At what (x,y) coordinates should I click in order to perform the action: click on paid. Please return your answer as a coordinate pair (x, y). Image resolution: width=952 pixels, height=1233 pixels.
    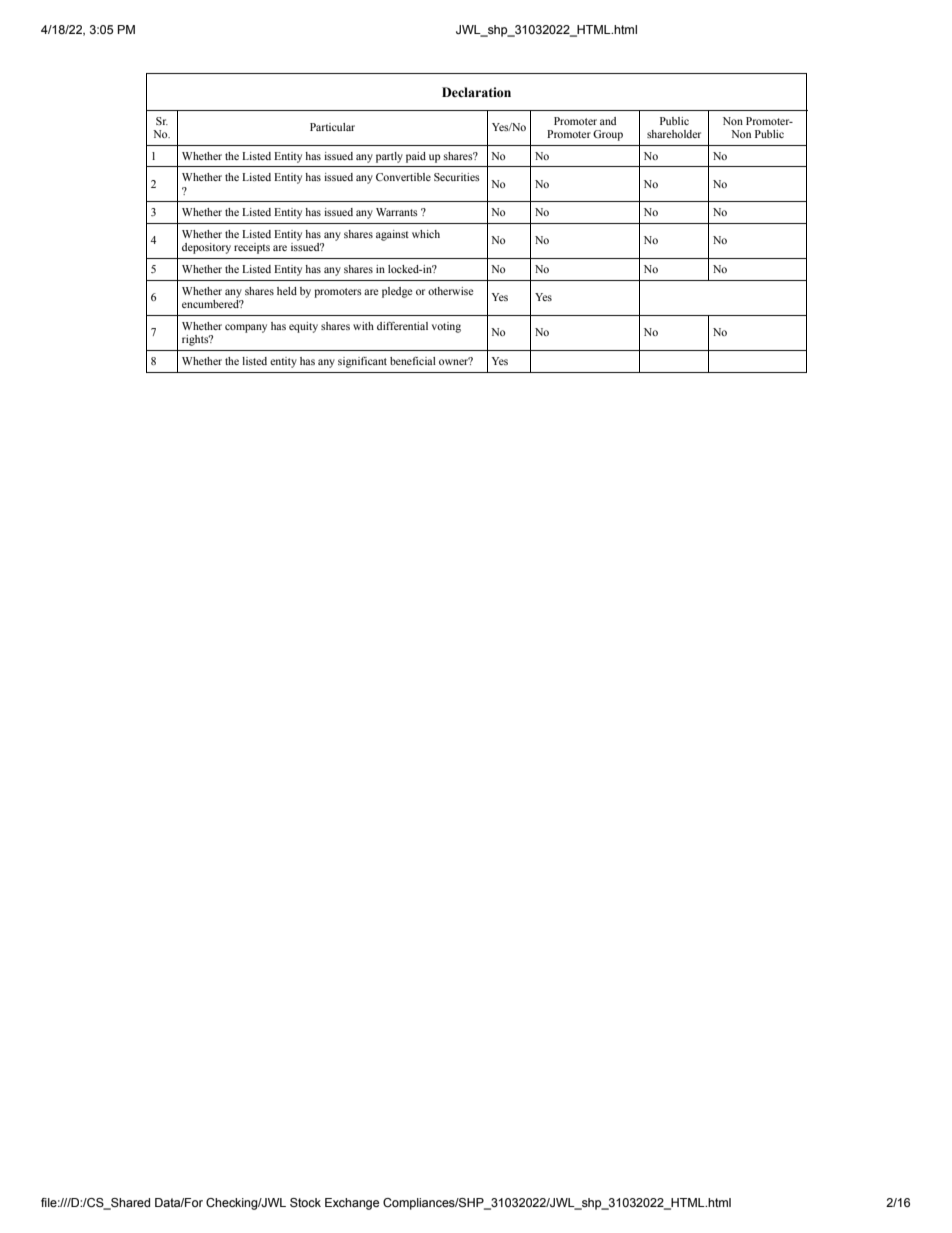
    Looking at the image, I should click on (416, 157).
